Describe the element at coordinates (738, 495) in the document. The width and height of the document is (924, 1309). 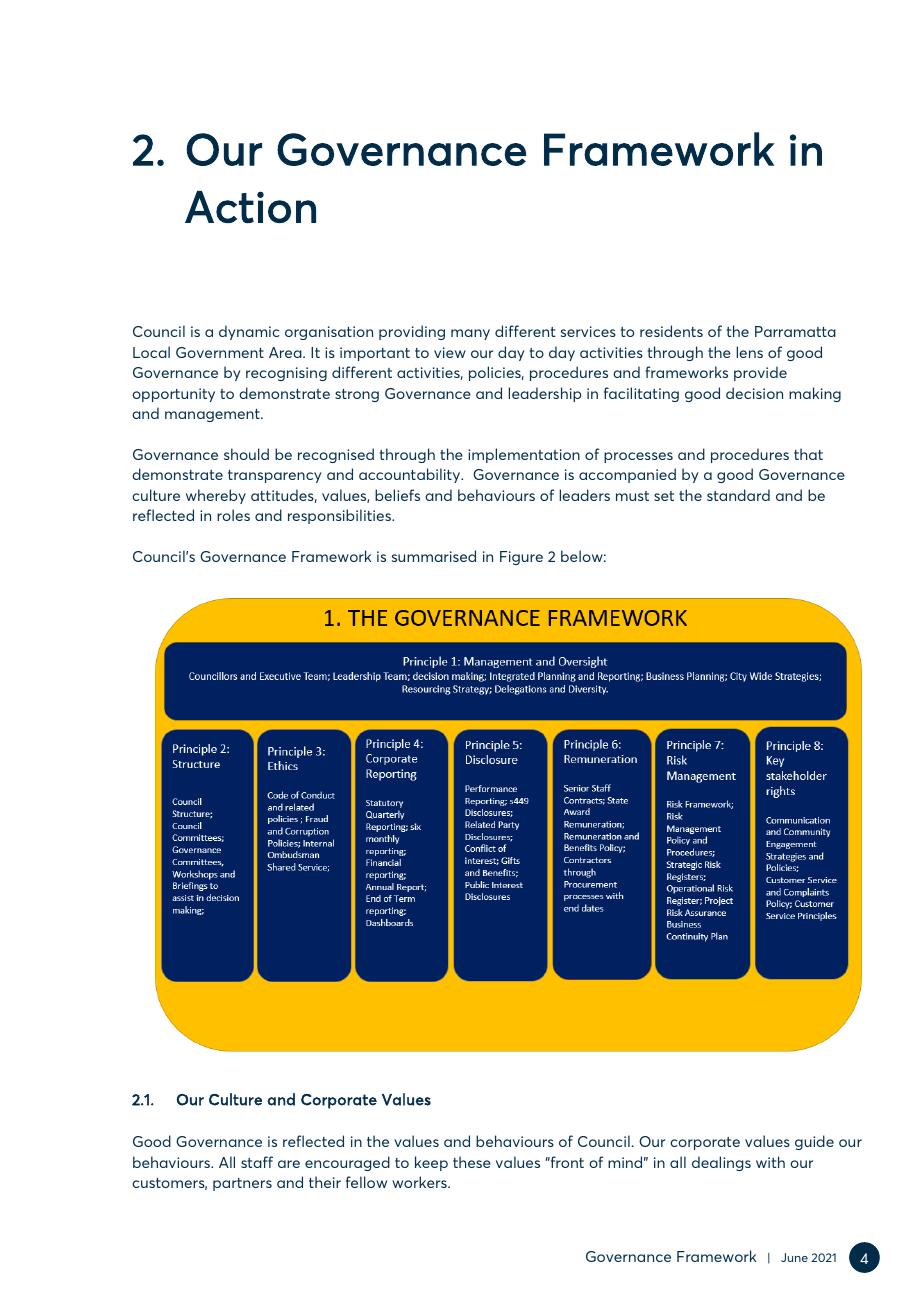
I see `standard` at that location.
